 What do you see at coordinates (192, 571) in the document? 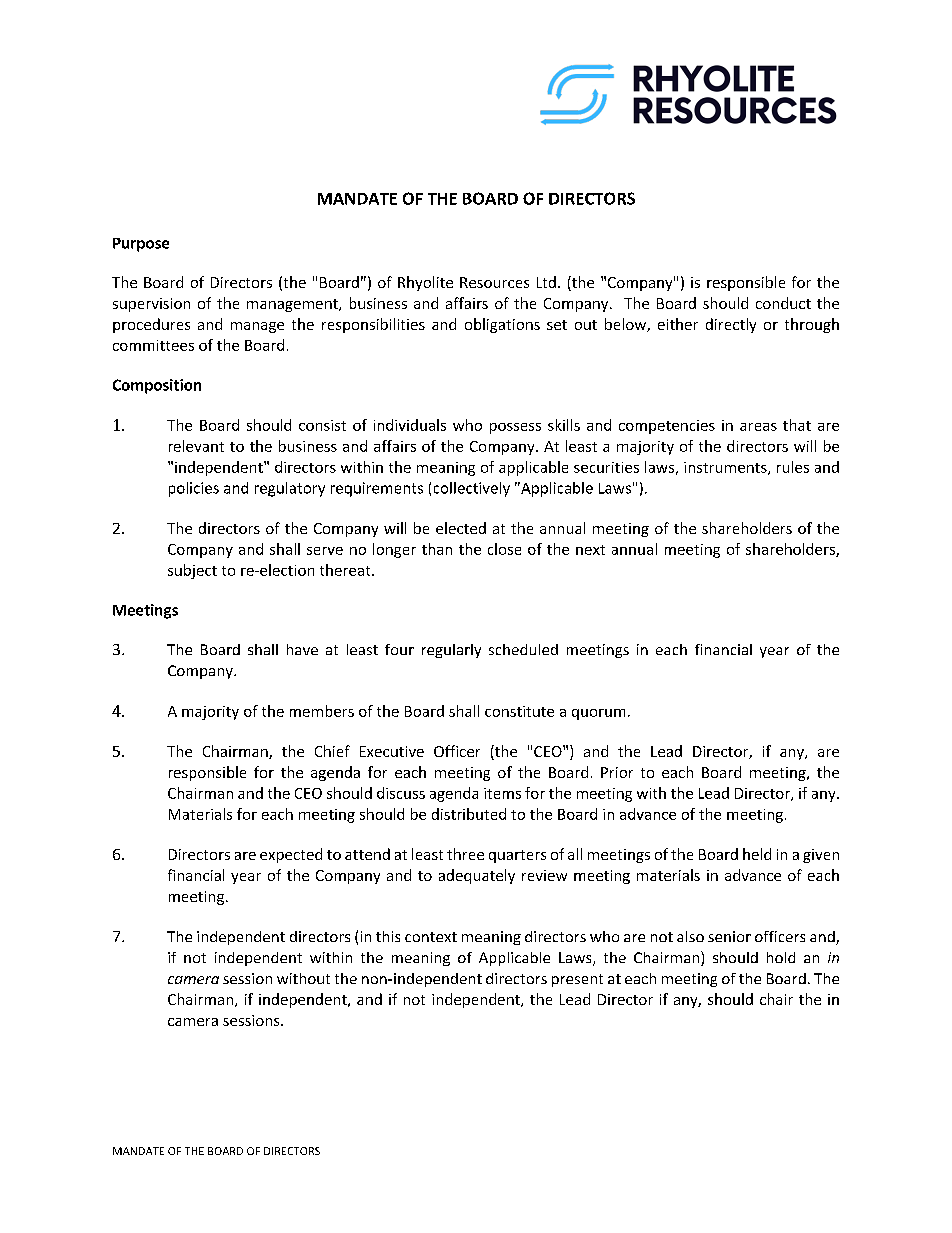
I see `subject` at bounding box center [192, 571].
